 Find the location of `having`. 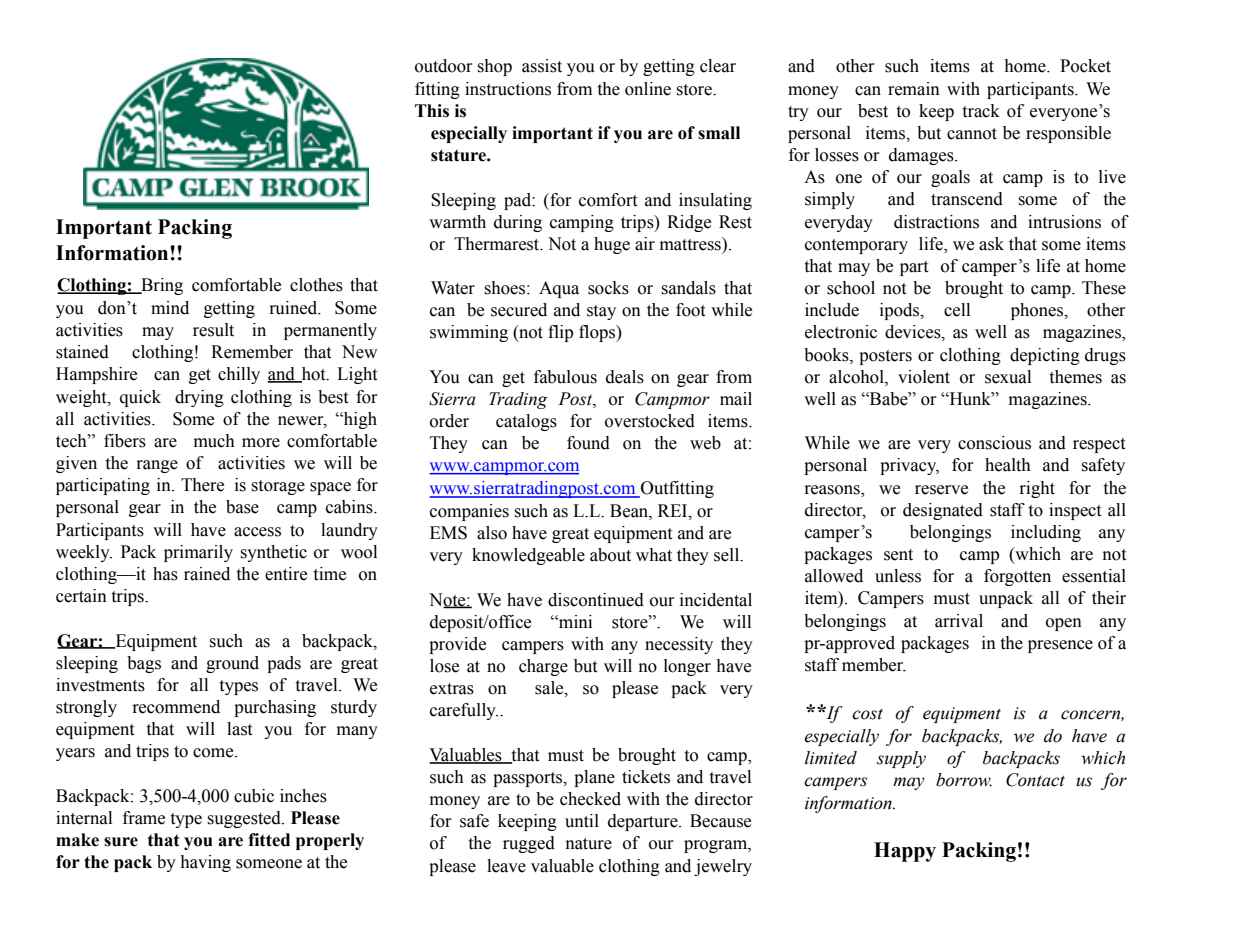

having is located at coordinates (205, 863).
